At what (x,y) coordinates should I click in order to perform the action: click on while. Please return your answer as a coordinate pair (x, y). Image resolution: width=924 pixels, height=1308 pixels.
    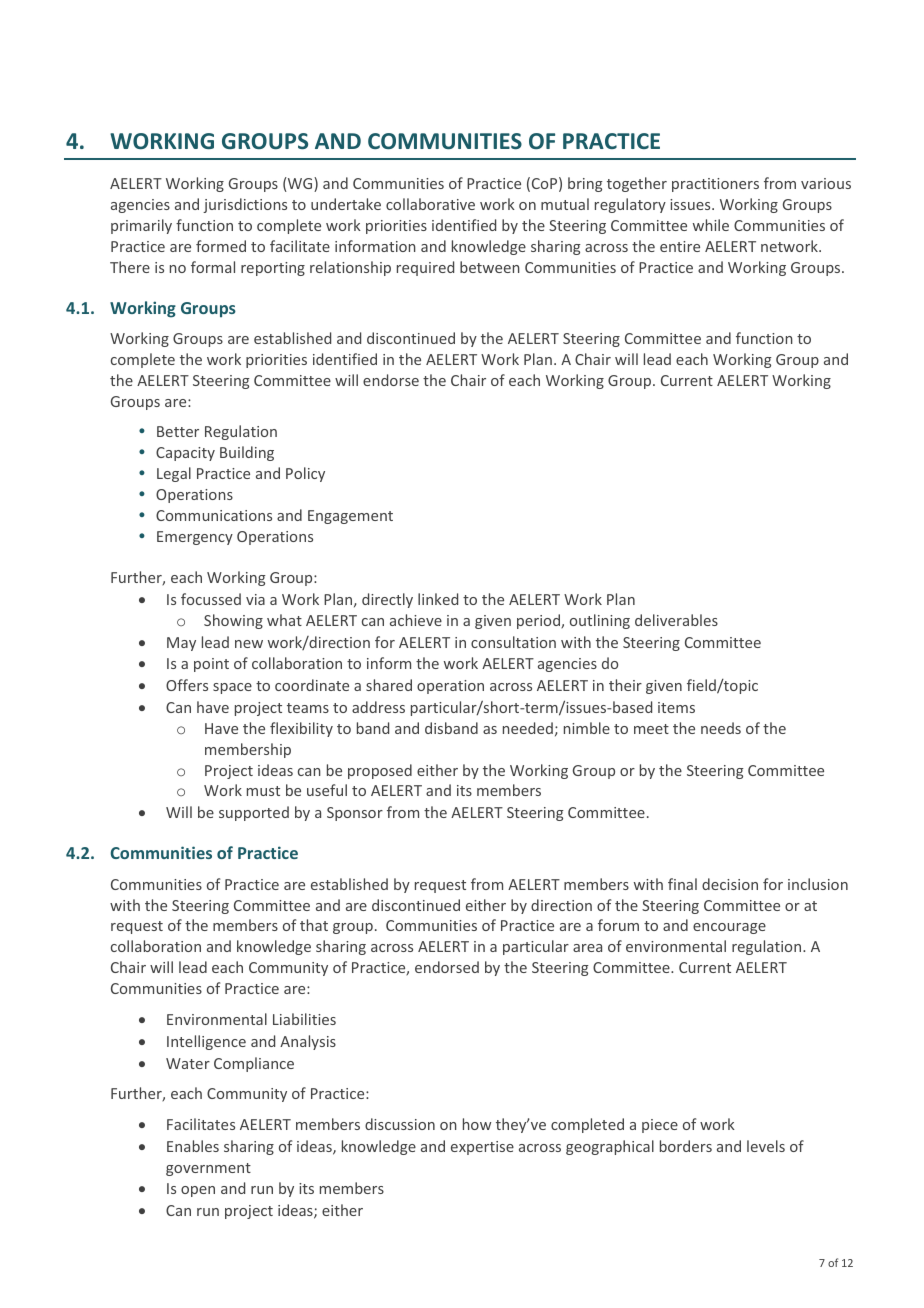
    Looking at the image, I should click on (711, 225).
